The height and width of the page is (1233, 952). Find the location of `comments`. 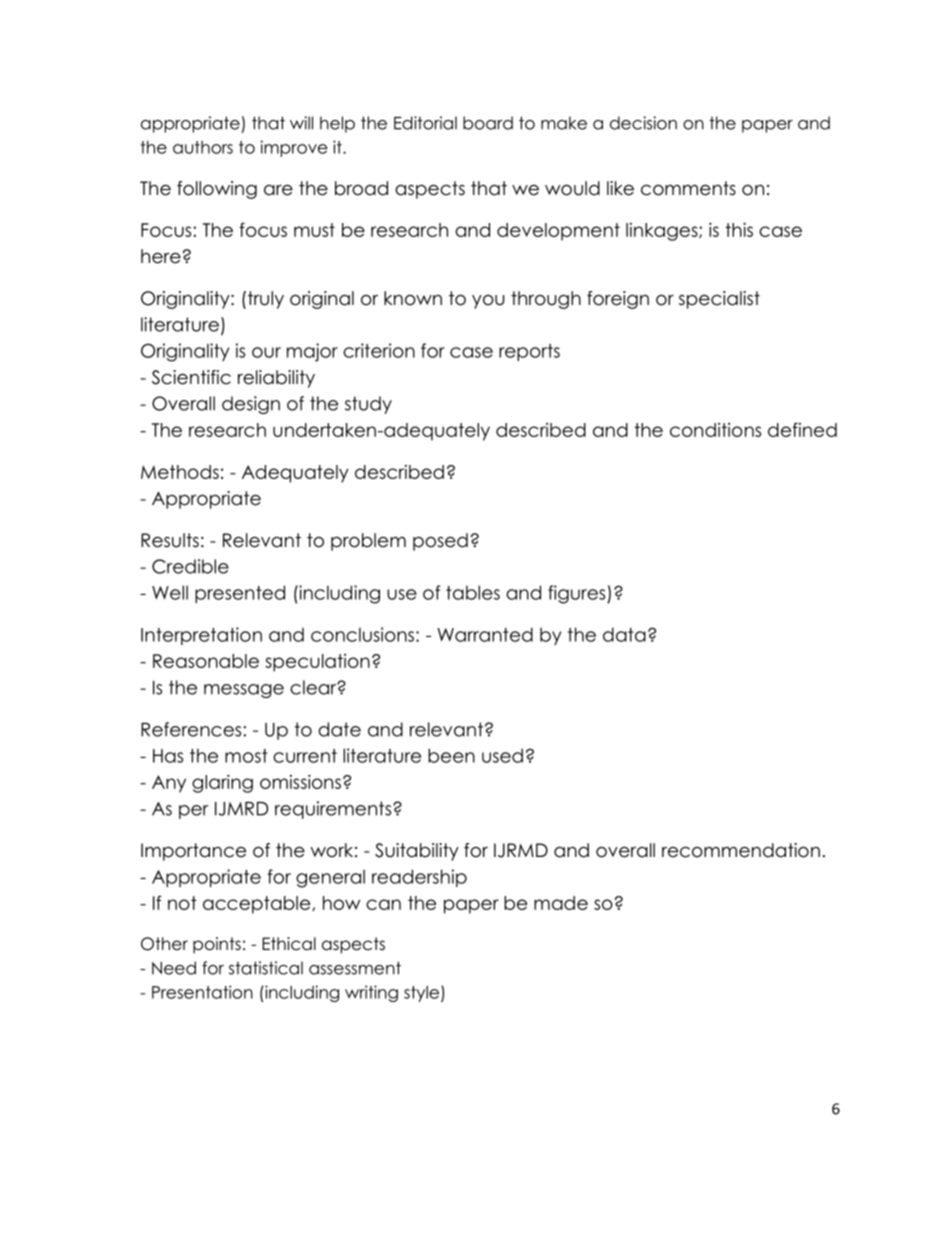

comments is located at coordinates (688, 188).
